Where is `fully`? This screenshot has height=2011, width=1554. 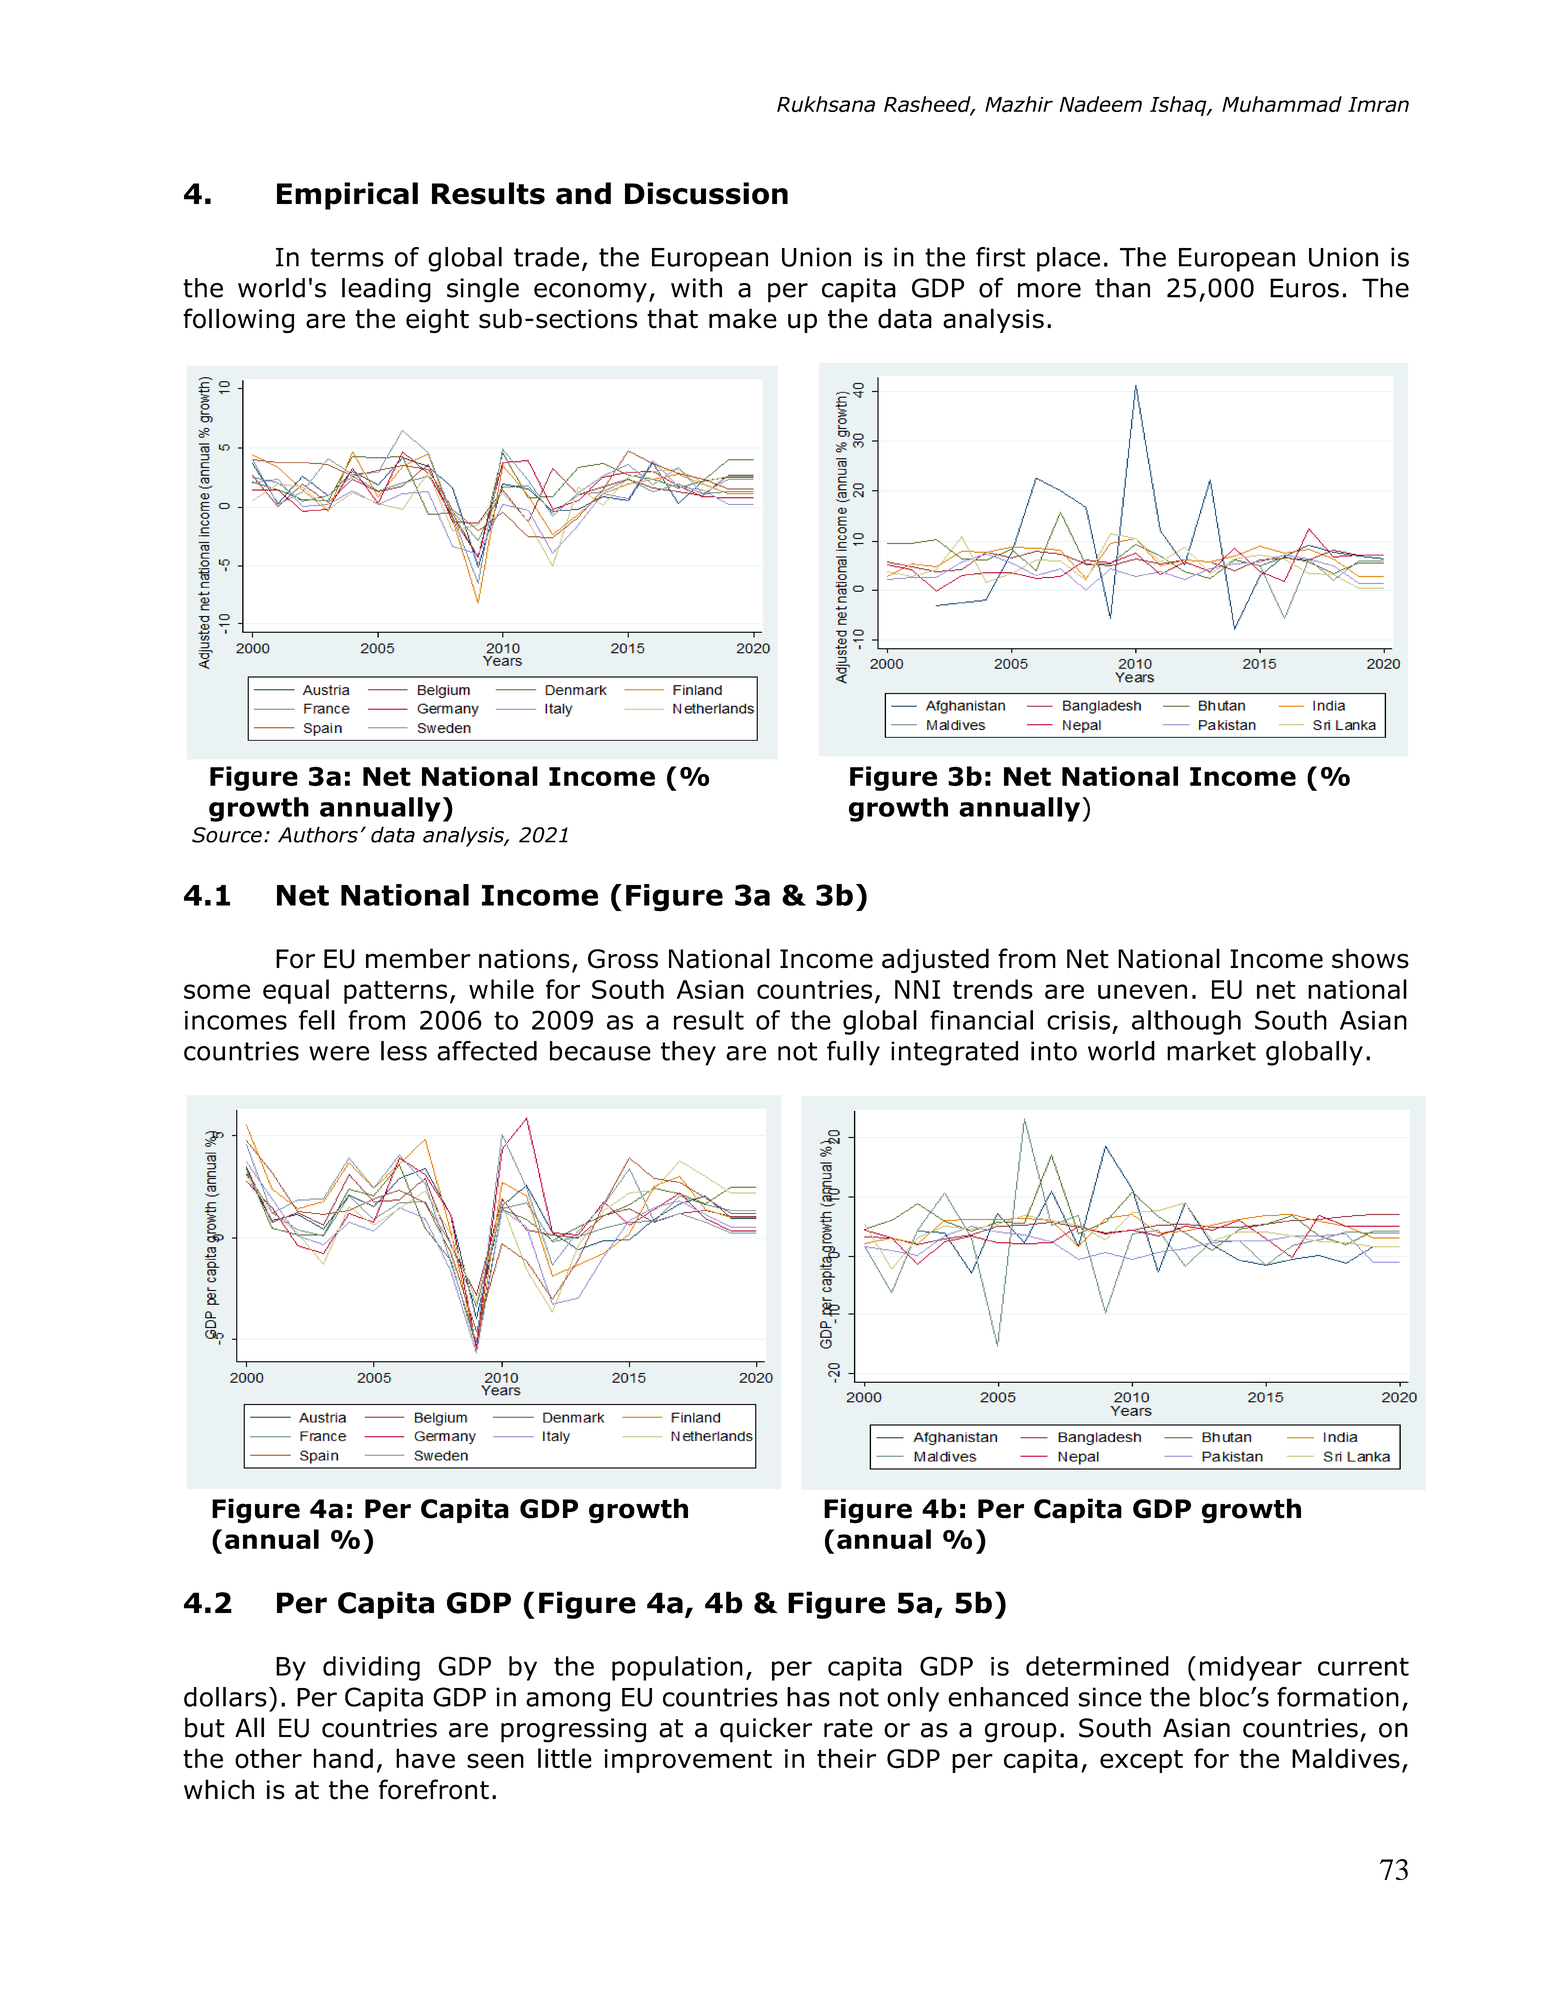
fully is located at coordinates (853, 1053).
